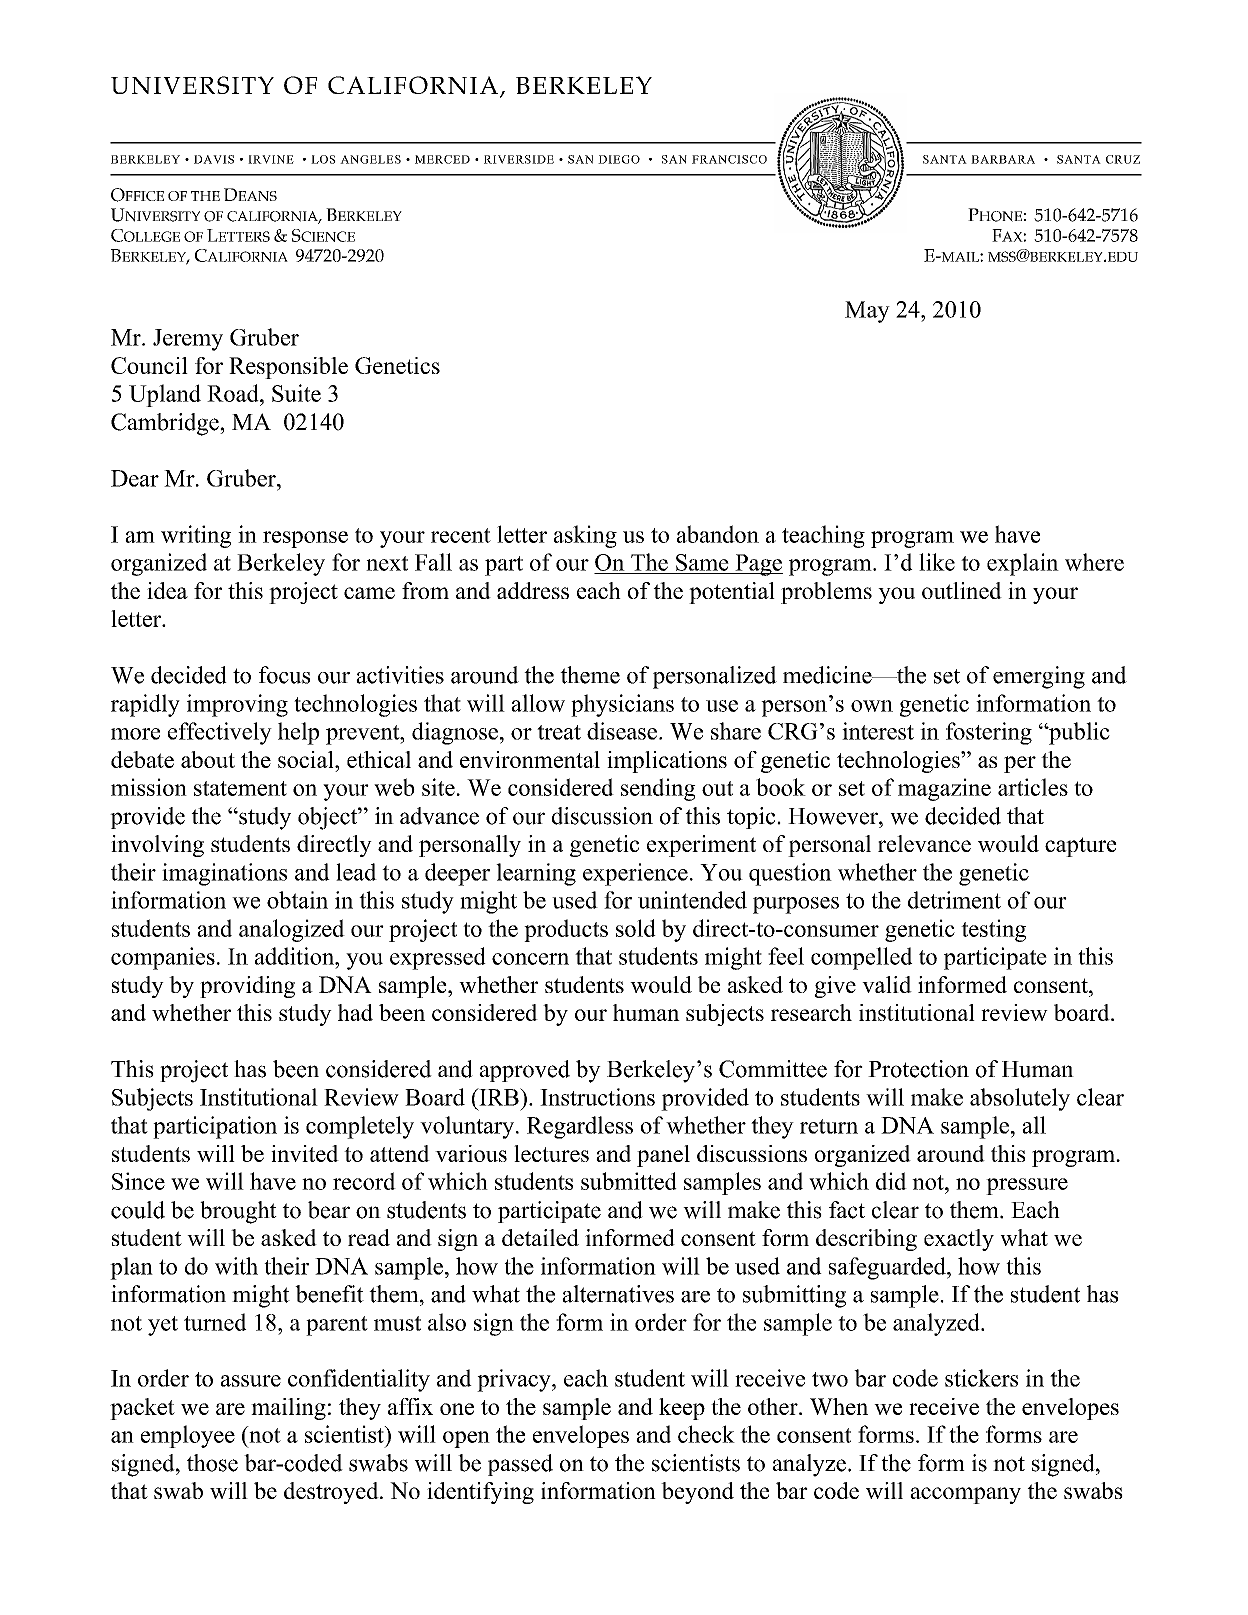 This image has width=1248, height=1615. What do you see at coordinates (305, 1153) in the image?
I see `invited` at bounding box center [305, 1153].
